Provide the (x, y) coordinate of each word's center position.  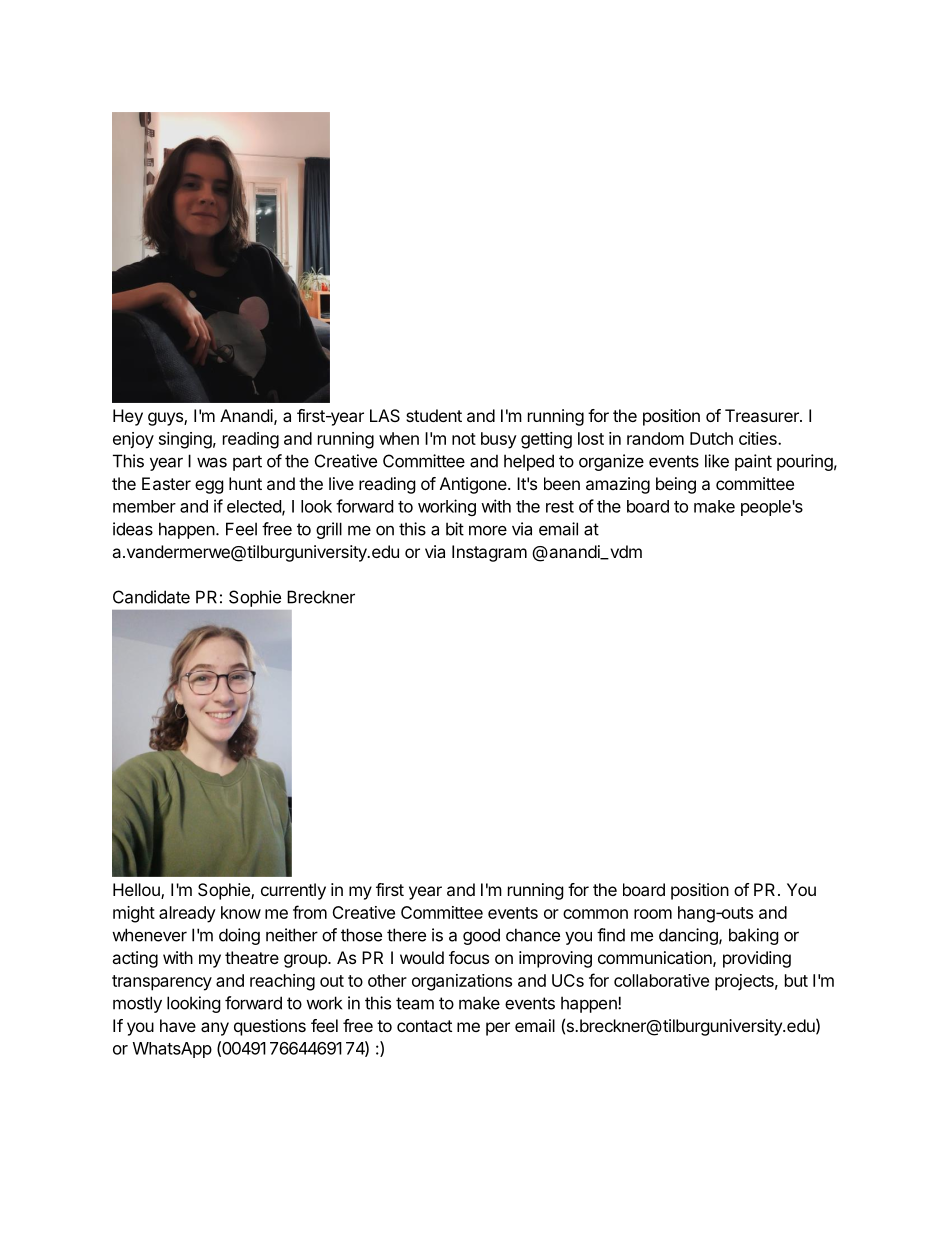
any (215, 1029)
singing (185, 440)
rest (560, 507)
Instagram (489, 553)
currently (293, 891)
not (464, 439)
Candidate (151, 597)
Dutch (711, 438)
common (595, 914)
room (653, 914)
